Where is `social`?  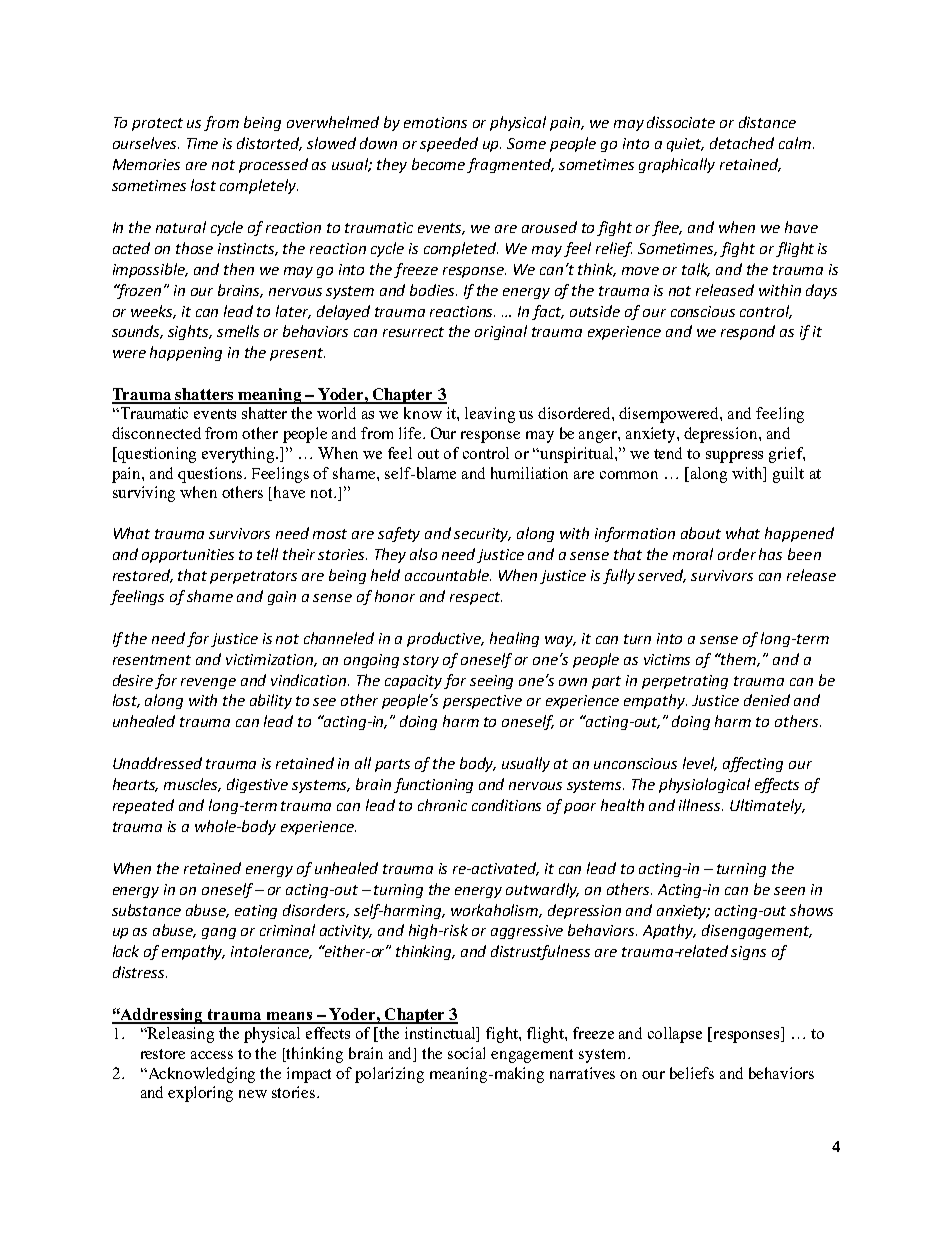
social is located at coordinates (466, 1053).
